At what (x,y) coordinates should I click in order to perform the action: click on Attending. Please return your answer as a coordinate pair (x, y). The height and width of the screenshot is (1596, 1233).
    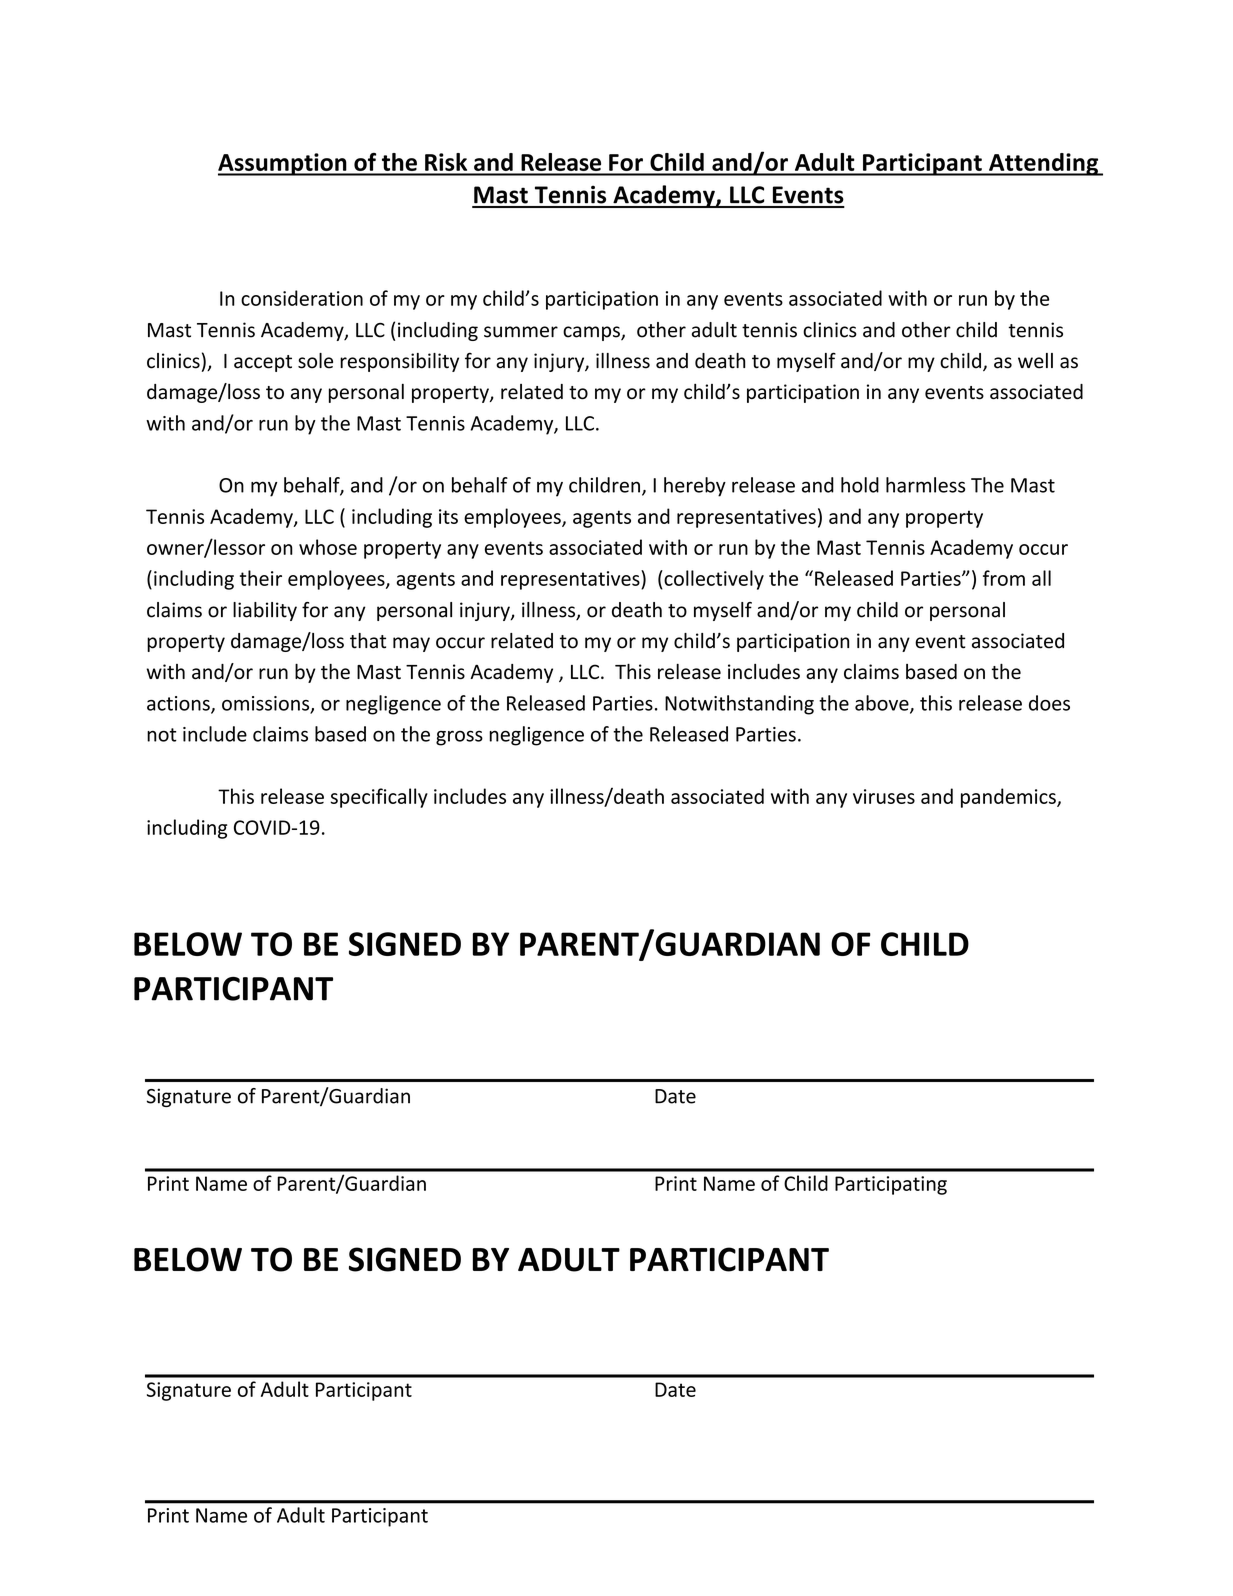
    Looking at the image, I should click on (1044, 164).
